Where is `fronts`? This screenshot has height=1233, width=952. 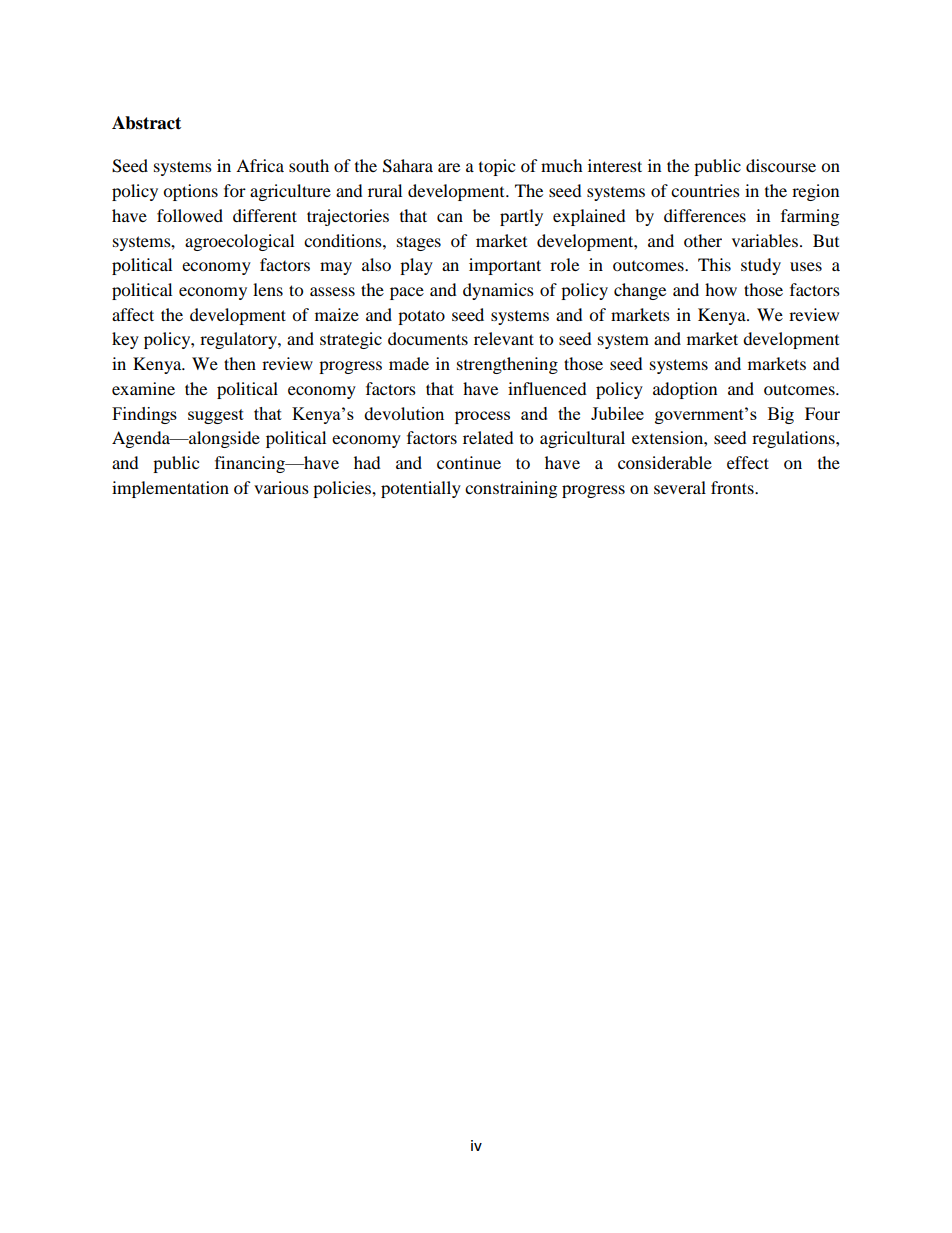 fronts is located at coordinates (733, 487).
